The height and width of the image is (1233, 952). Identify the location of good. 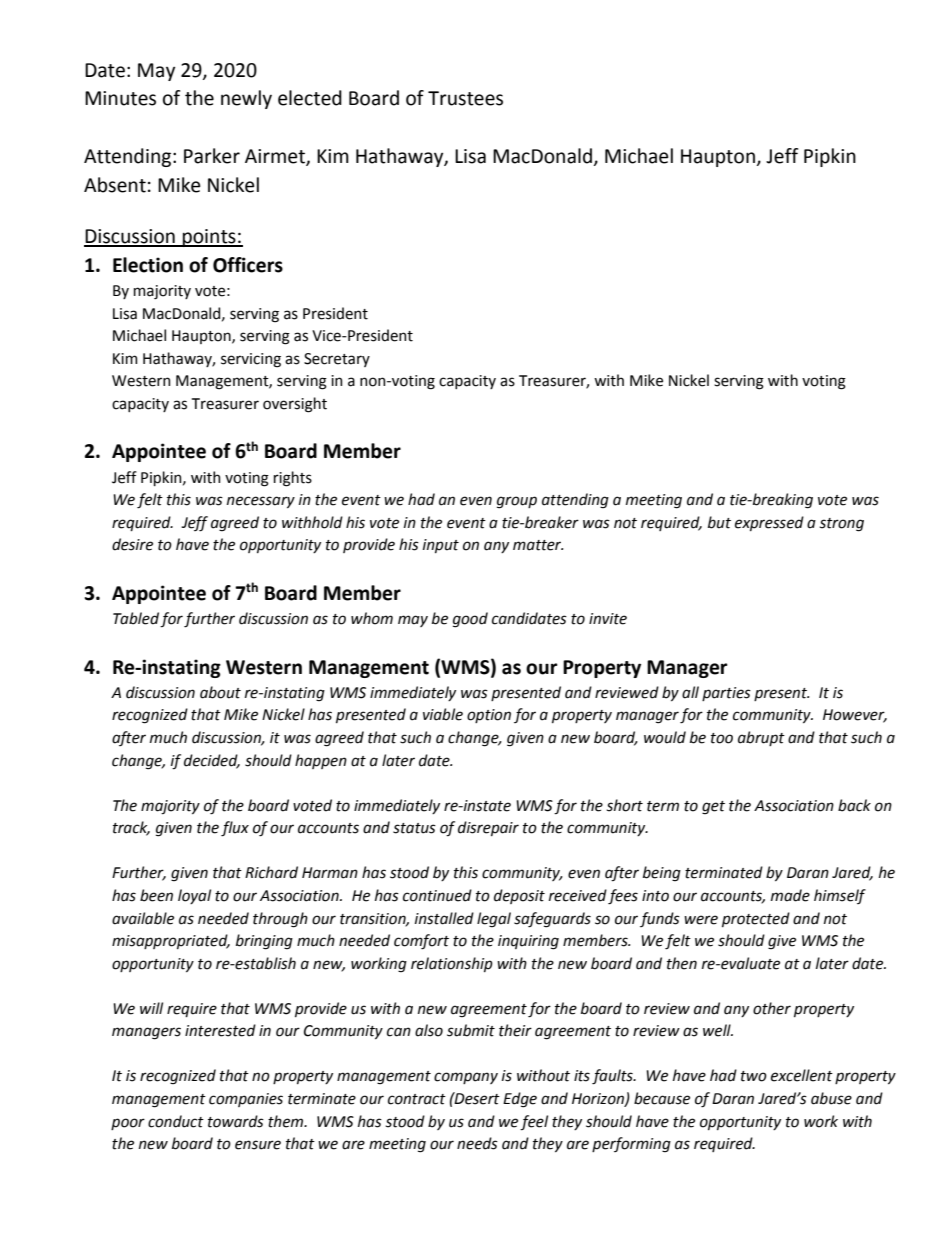
(470, 620).
